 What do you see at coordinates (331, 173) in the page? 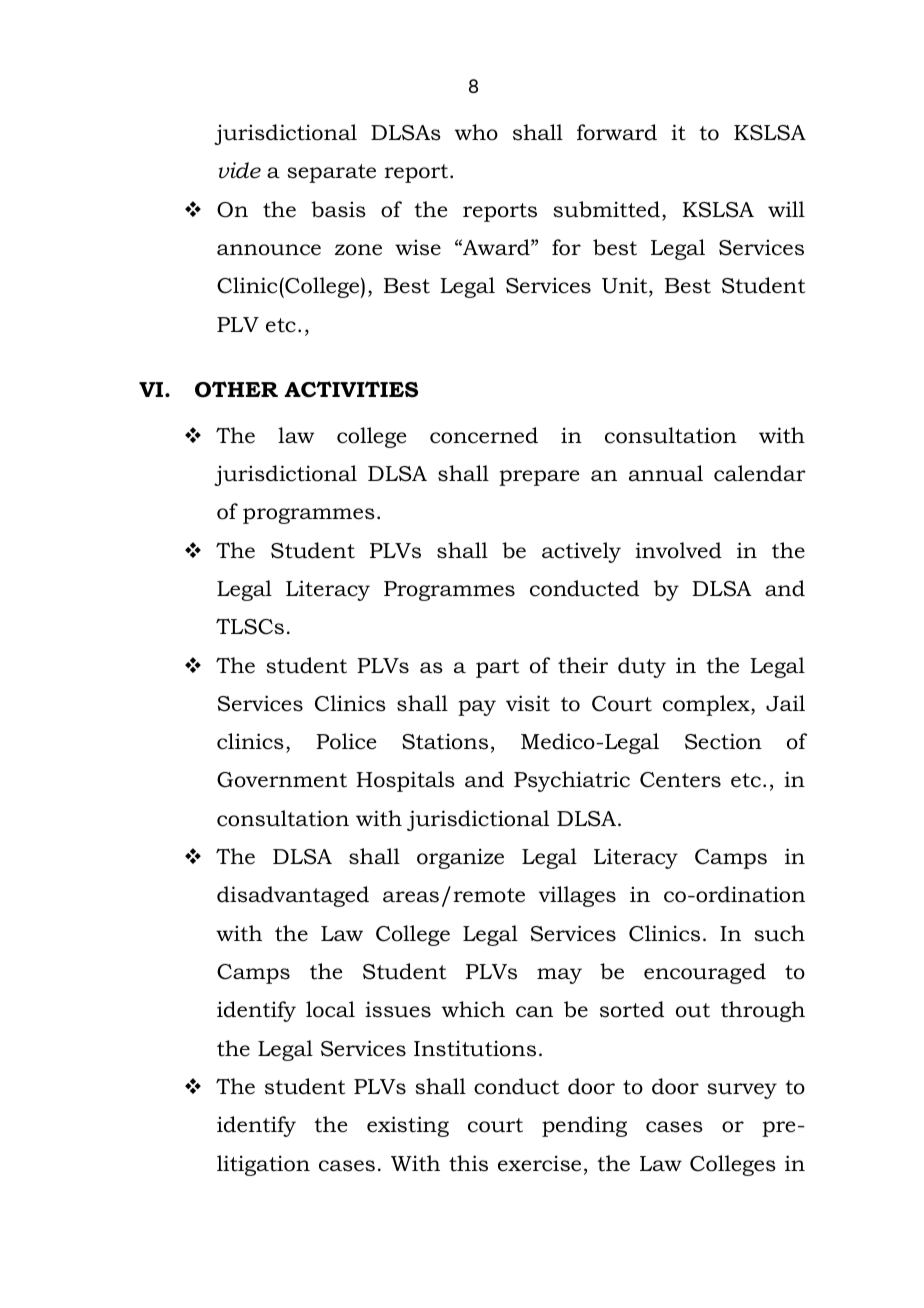
I see `separate` at bounding box center [331, 173].
